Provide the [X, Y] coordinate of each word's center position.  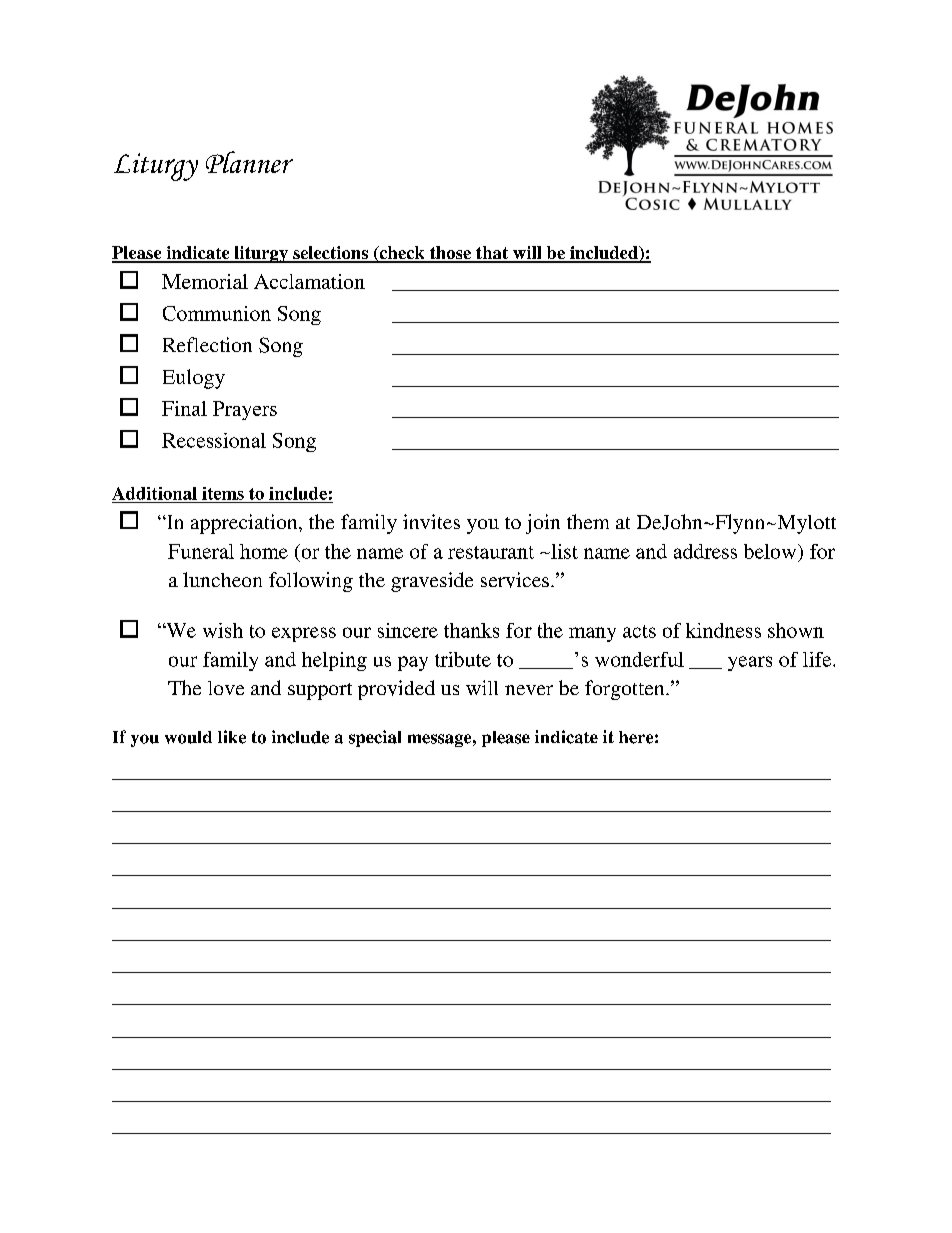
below [771, 551]
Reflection [207, 344]
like [232, 737]
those [450, 254]
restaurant [491, 552]
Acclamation [309, 281]
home [264, 551]
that [492, 254]
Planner [249, 162]
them [588, 521]
